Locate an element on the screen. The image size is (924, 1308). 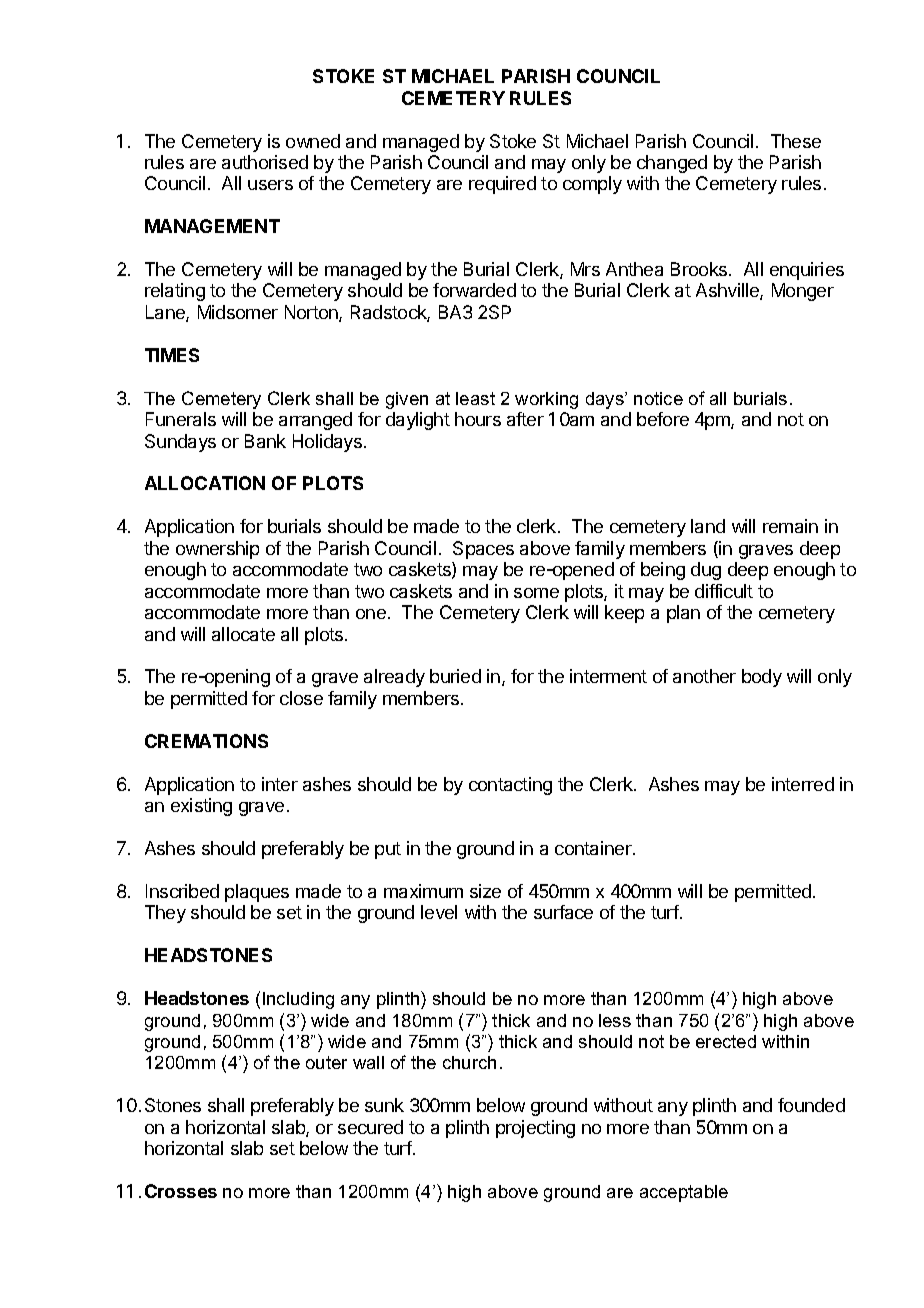
hours is located at coordinates (478, 419).
